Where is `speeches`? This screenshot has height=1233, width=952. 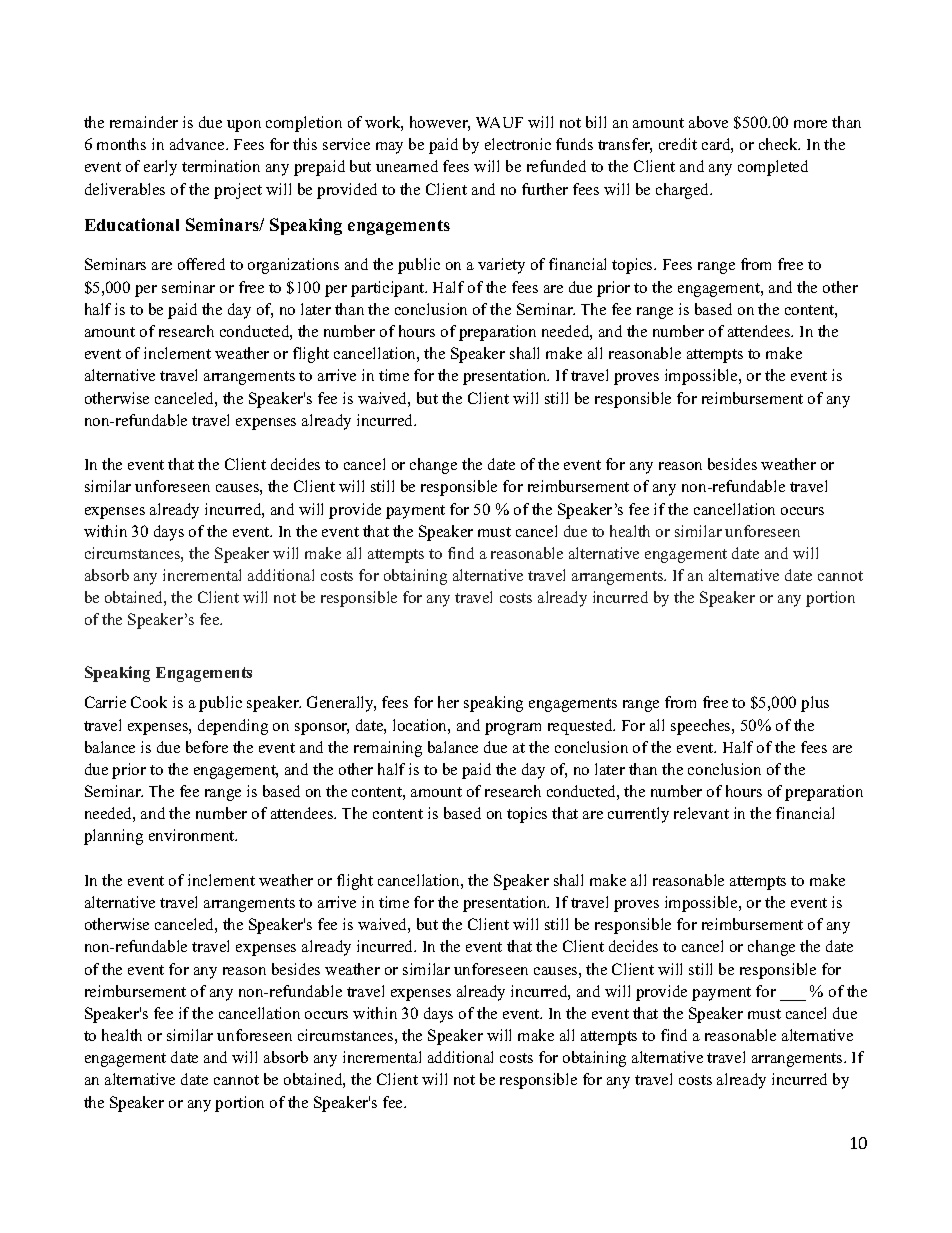
speeches is located at coordinates (702, 727).
